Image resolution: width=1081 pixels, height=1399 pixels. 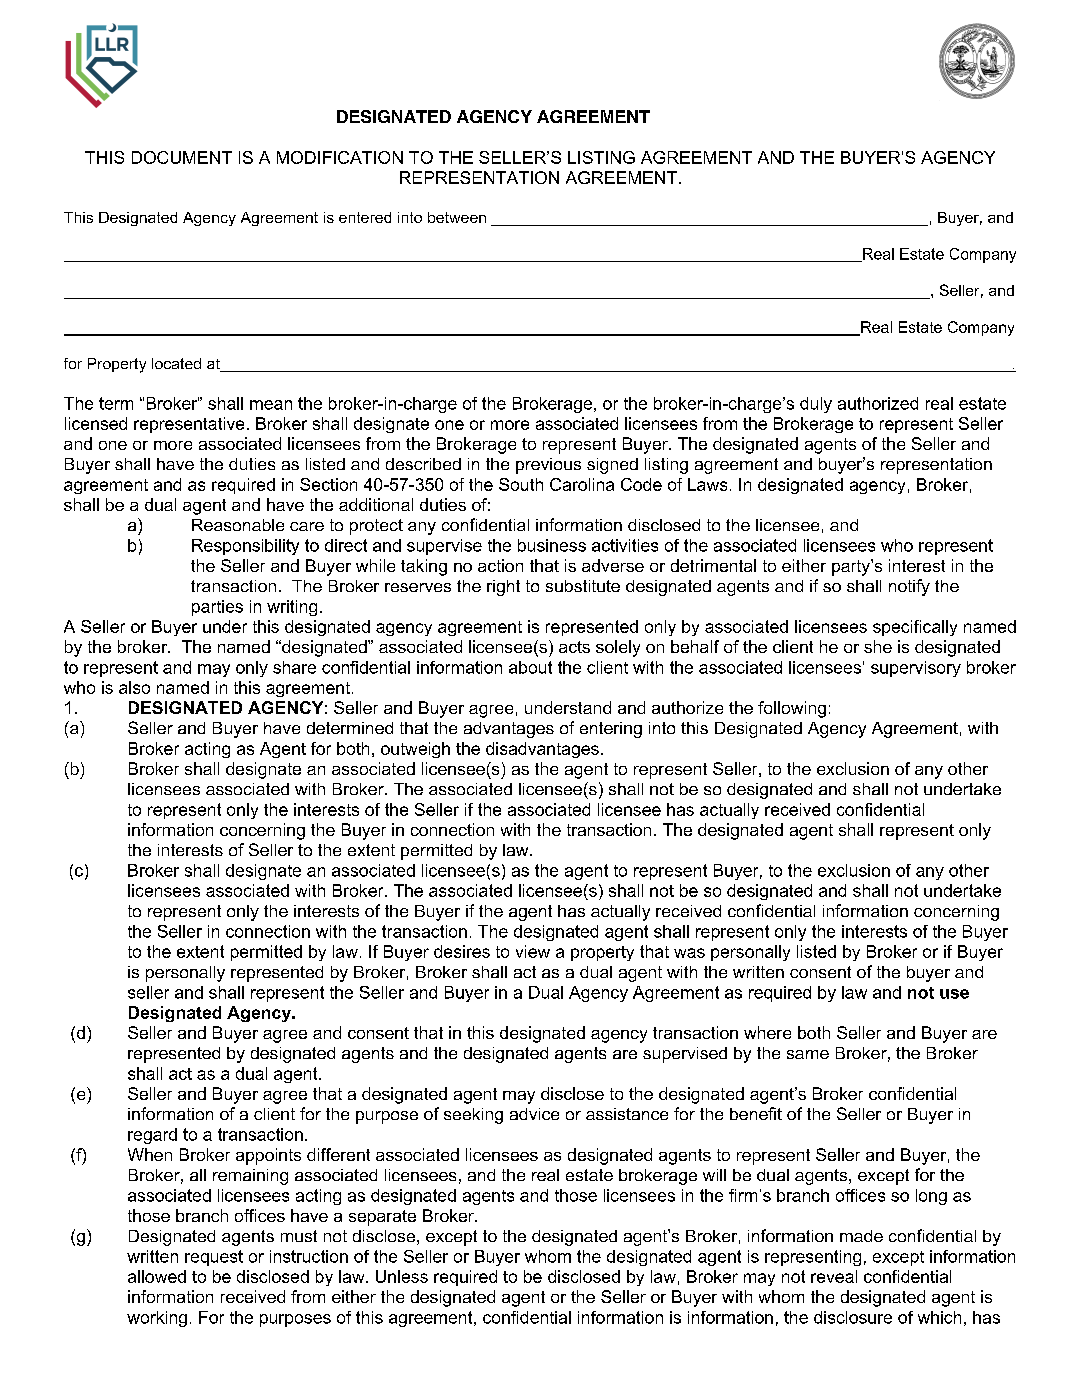 What do you see at coordinates (533, 951) in the screenshot?
I see `view` at bounding box center [533, 951].
